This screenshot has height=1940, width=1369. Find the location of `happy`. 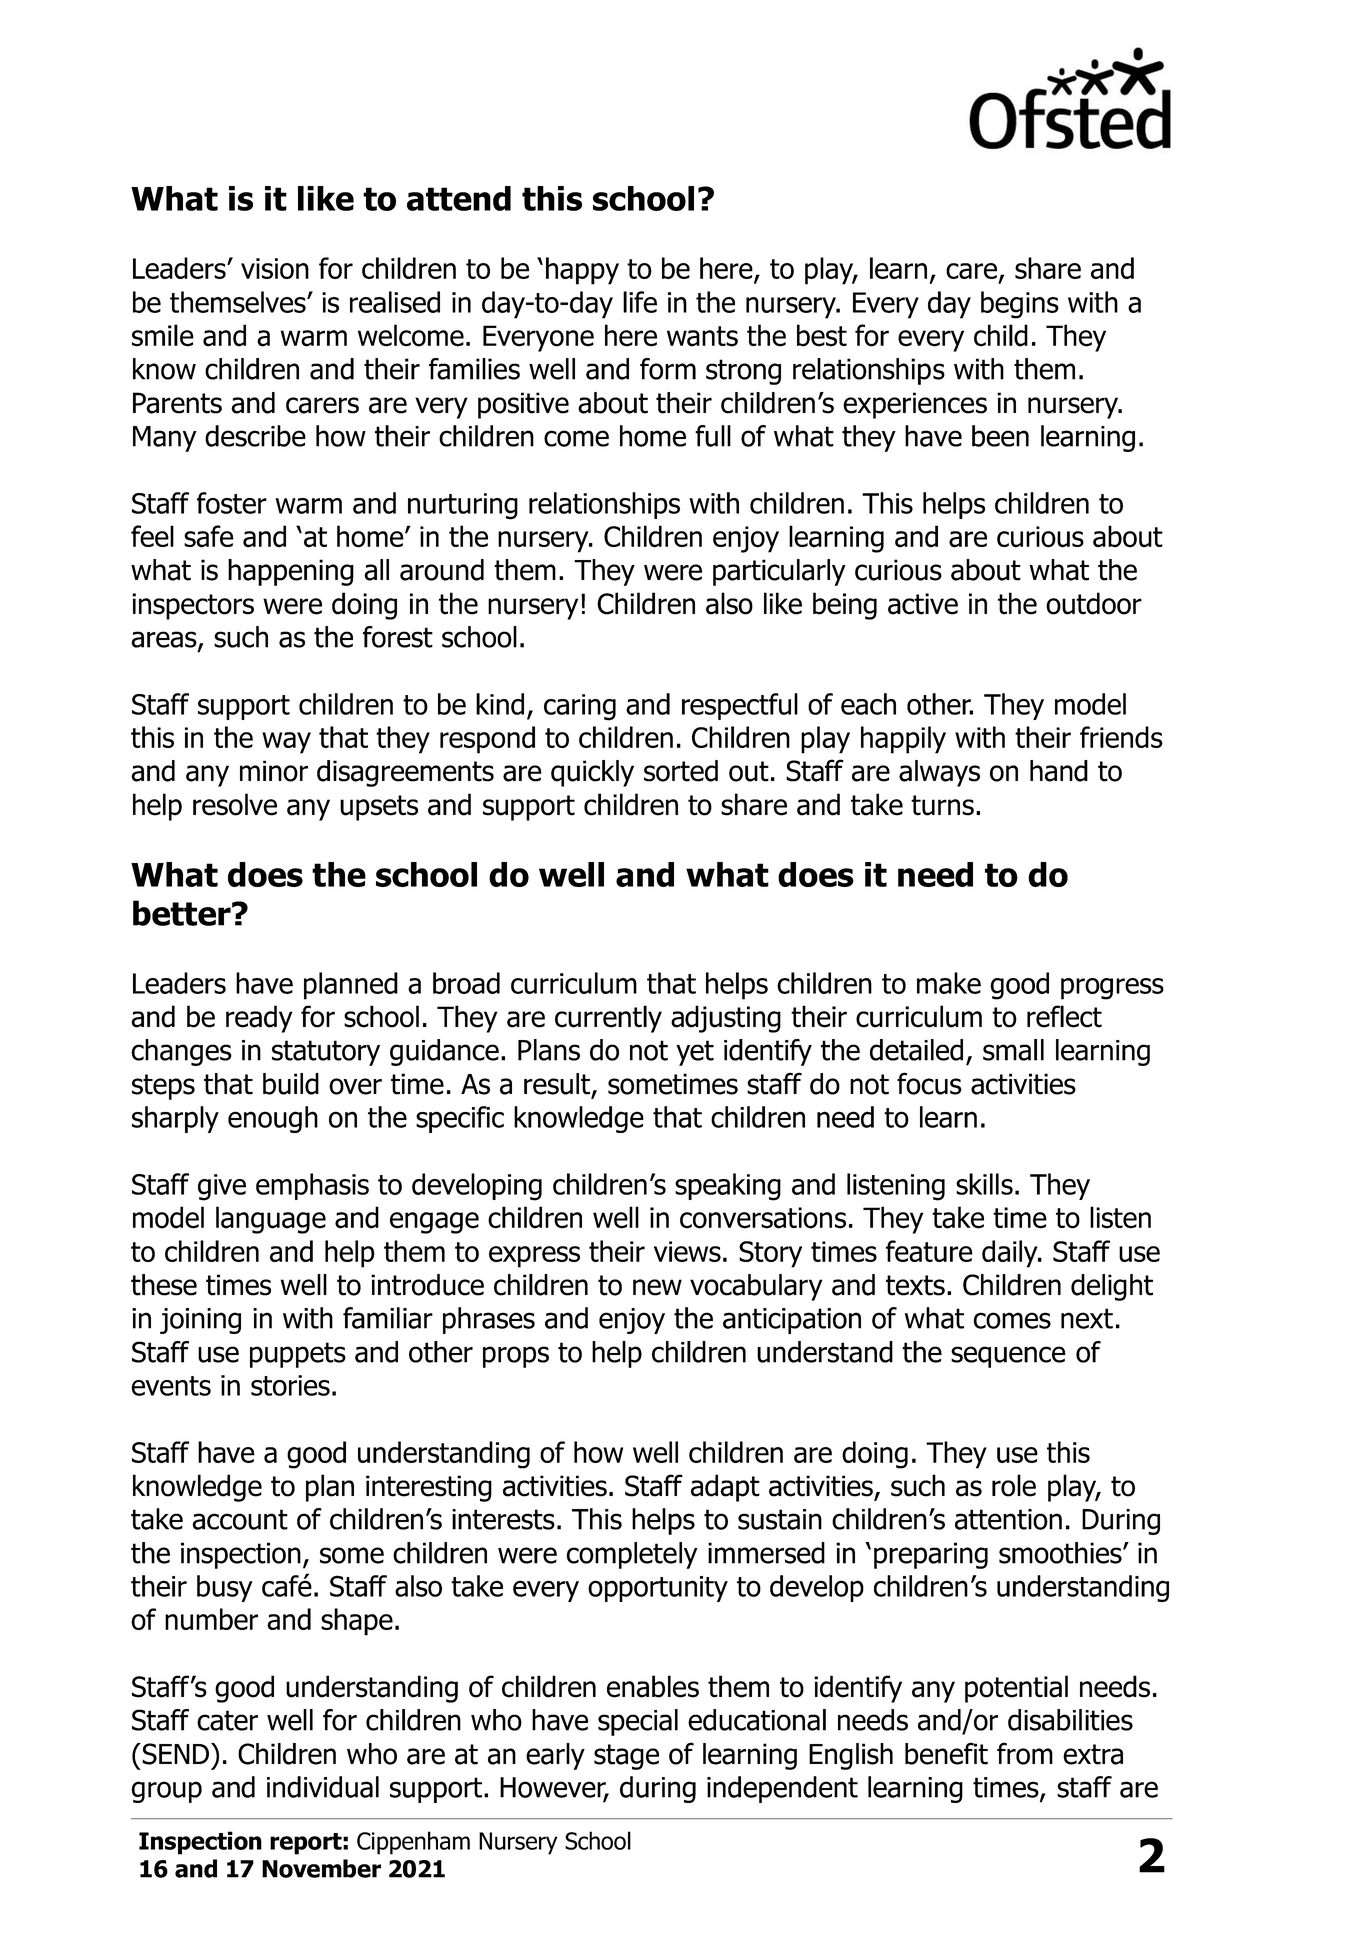

happy is located at coordinates (582, 271).
